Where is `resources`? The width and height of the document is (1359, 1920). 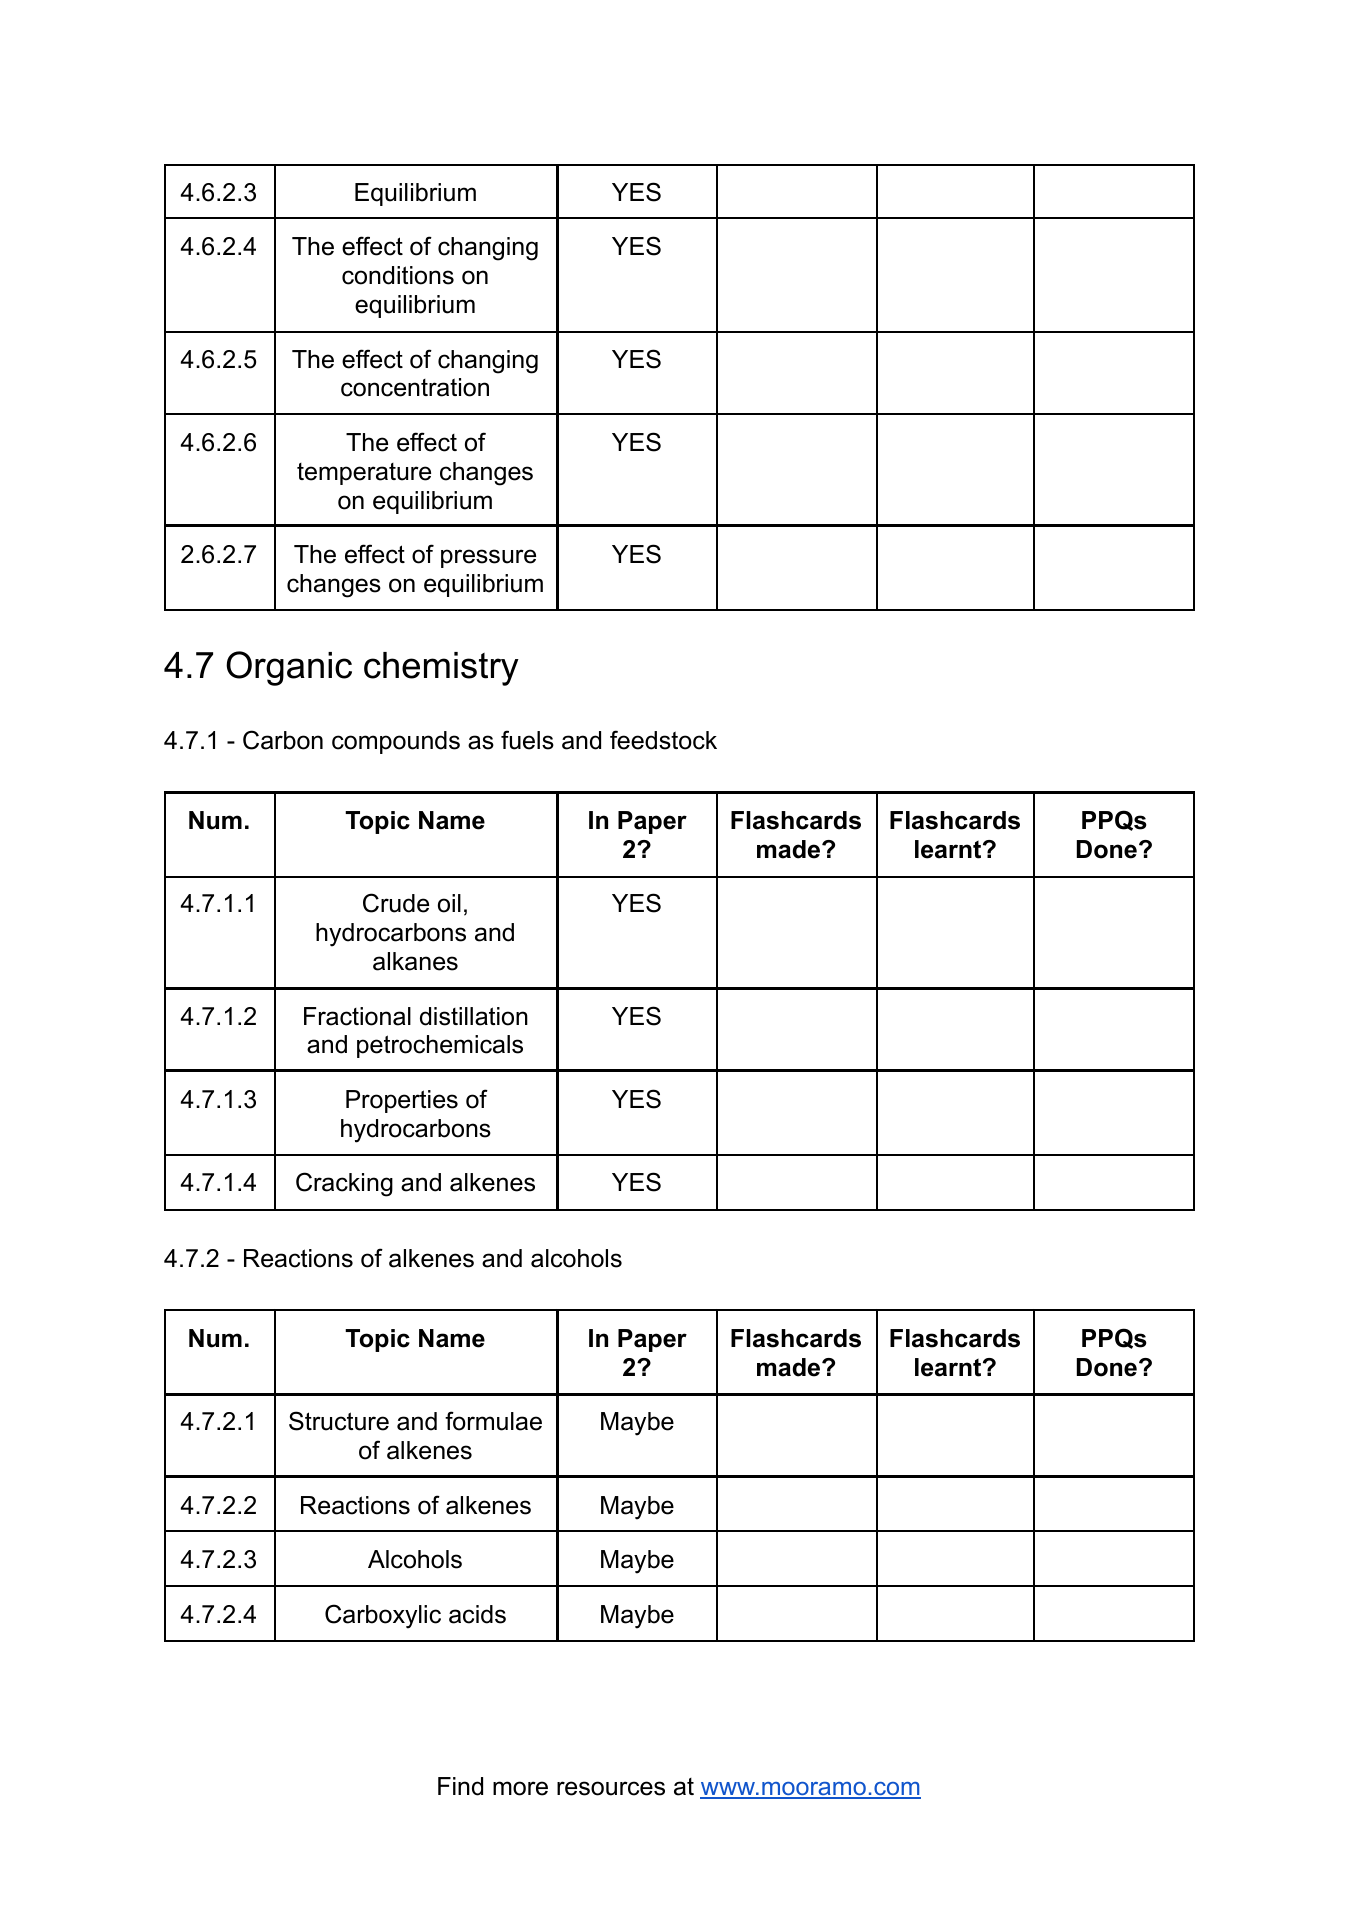 resources is located at coordinates (611, 1788).
